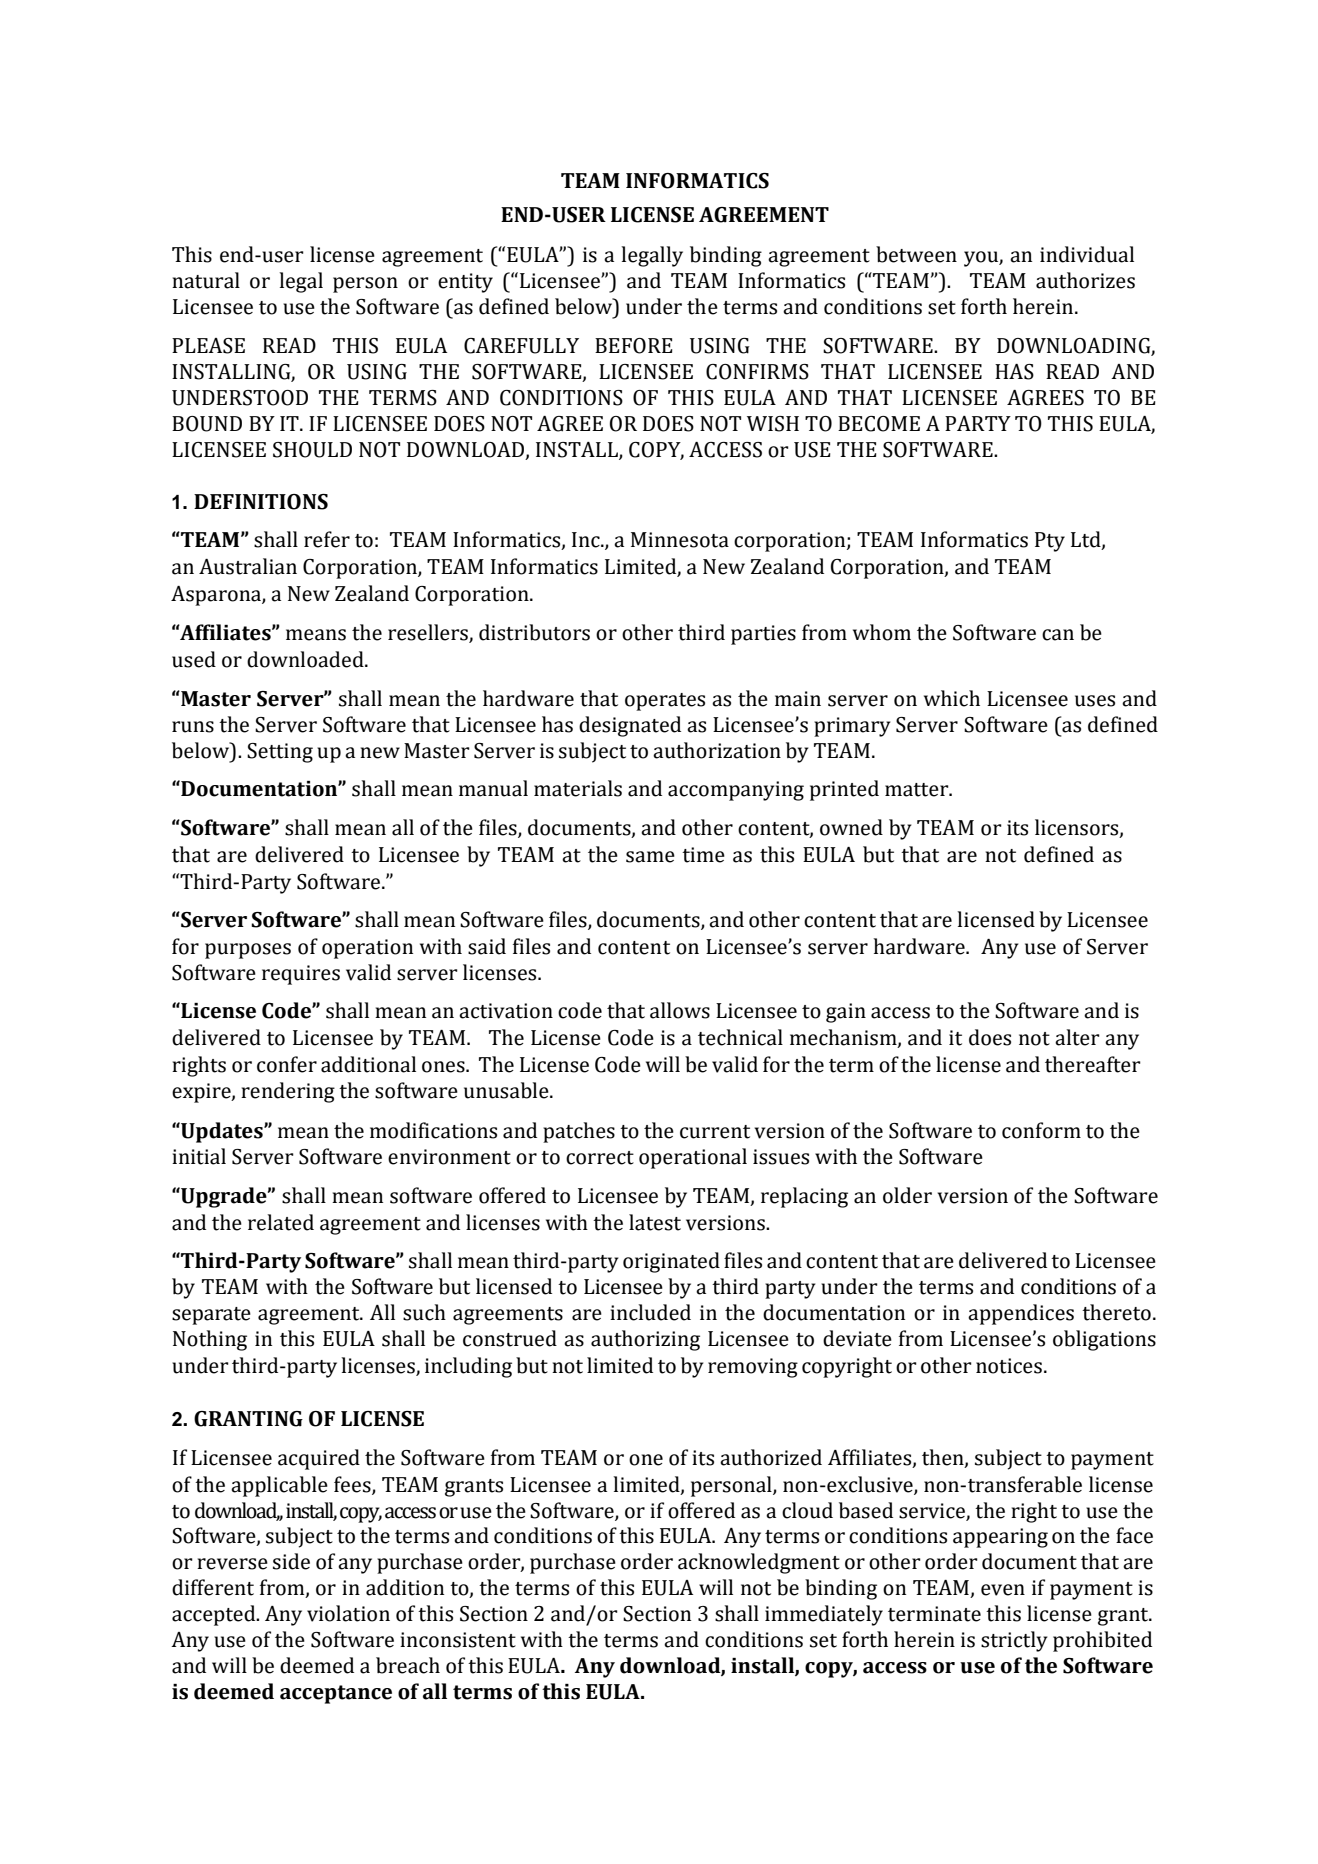 This page has height=1864, width=1318. I want to click on natural, so click(206, 280).
